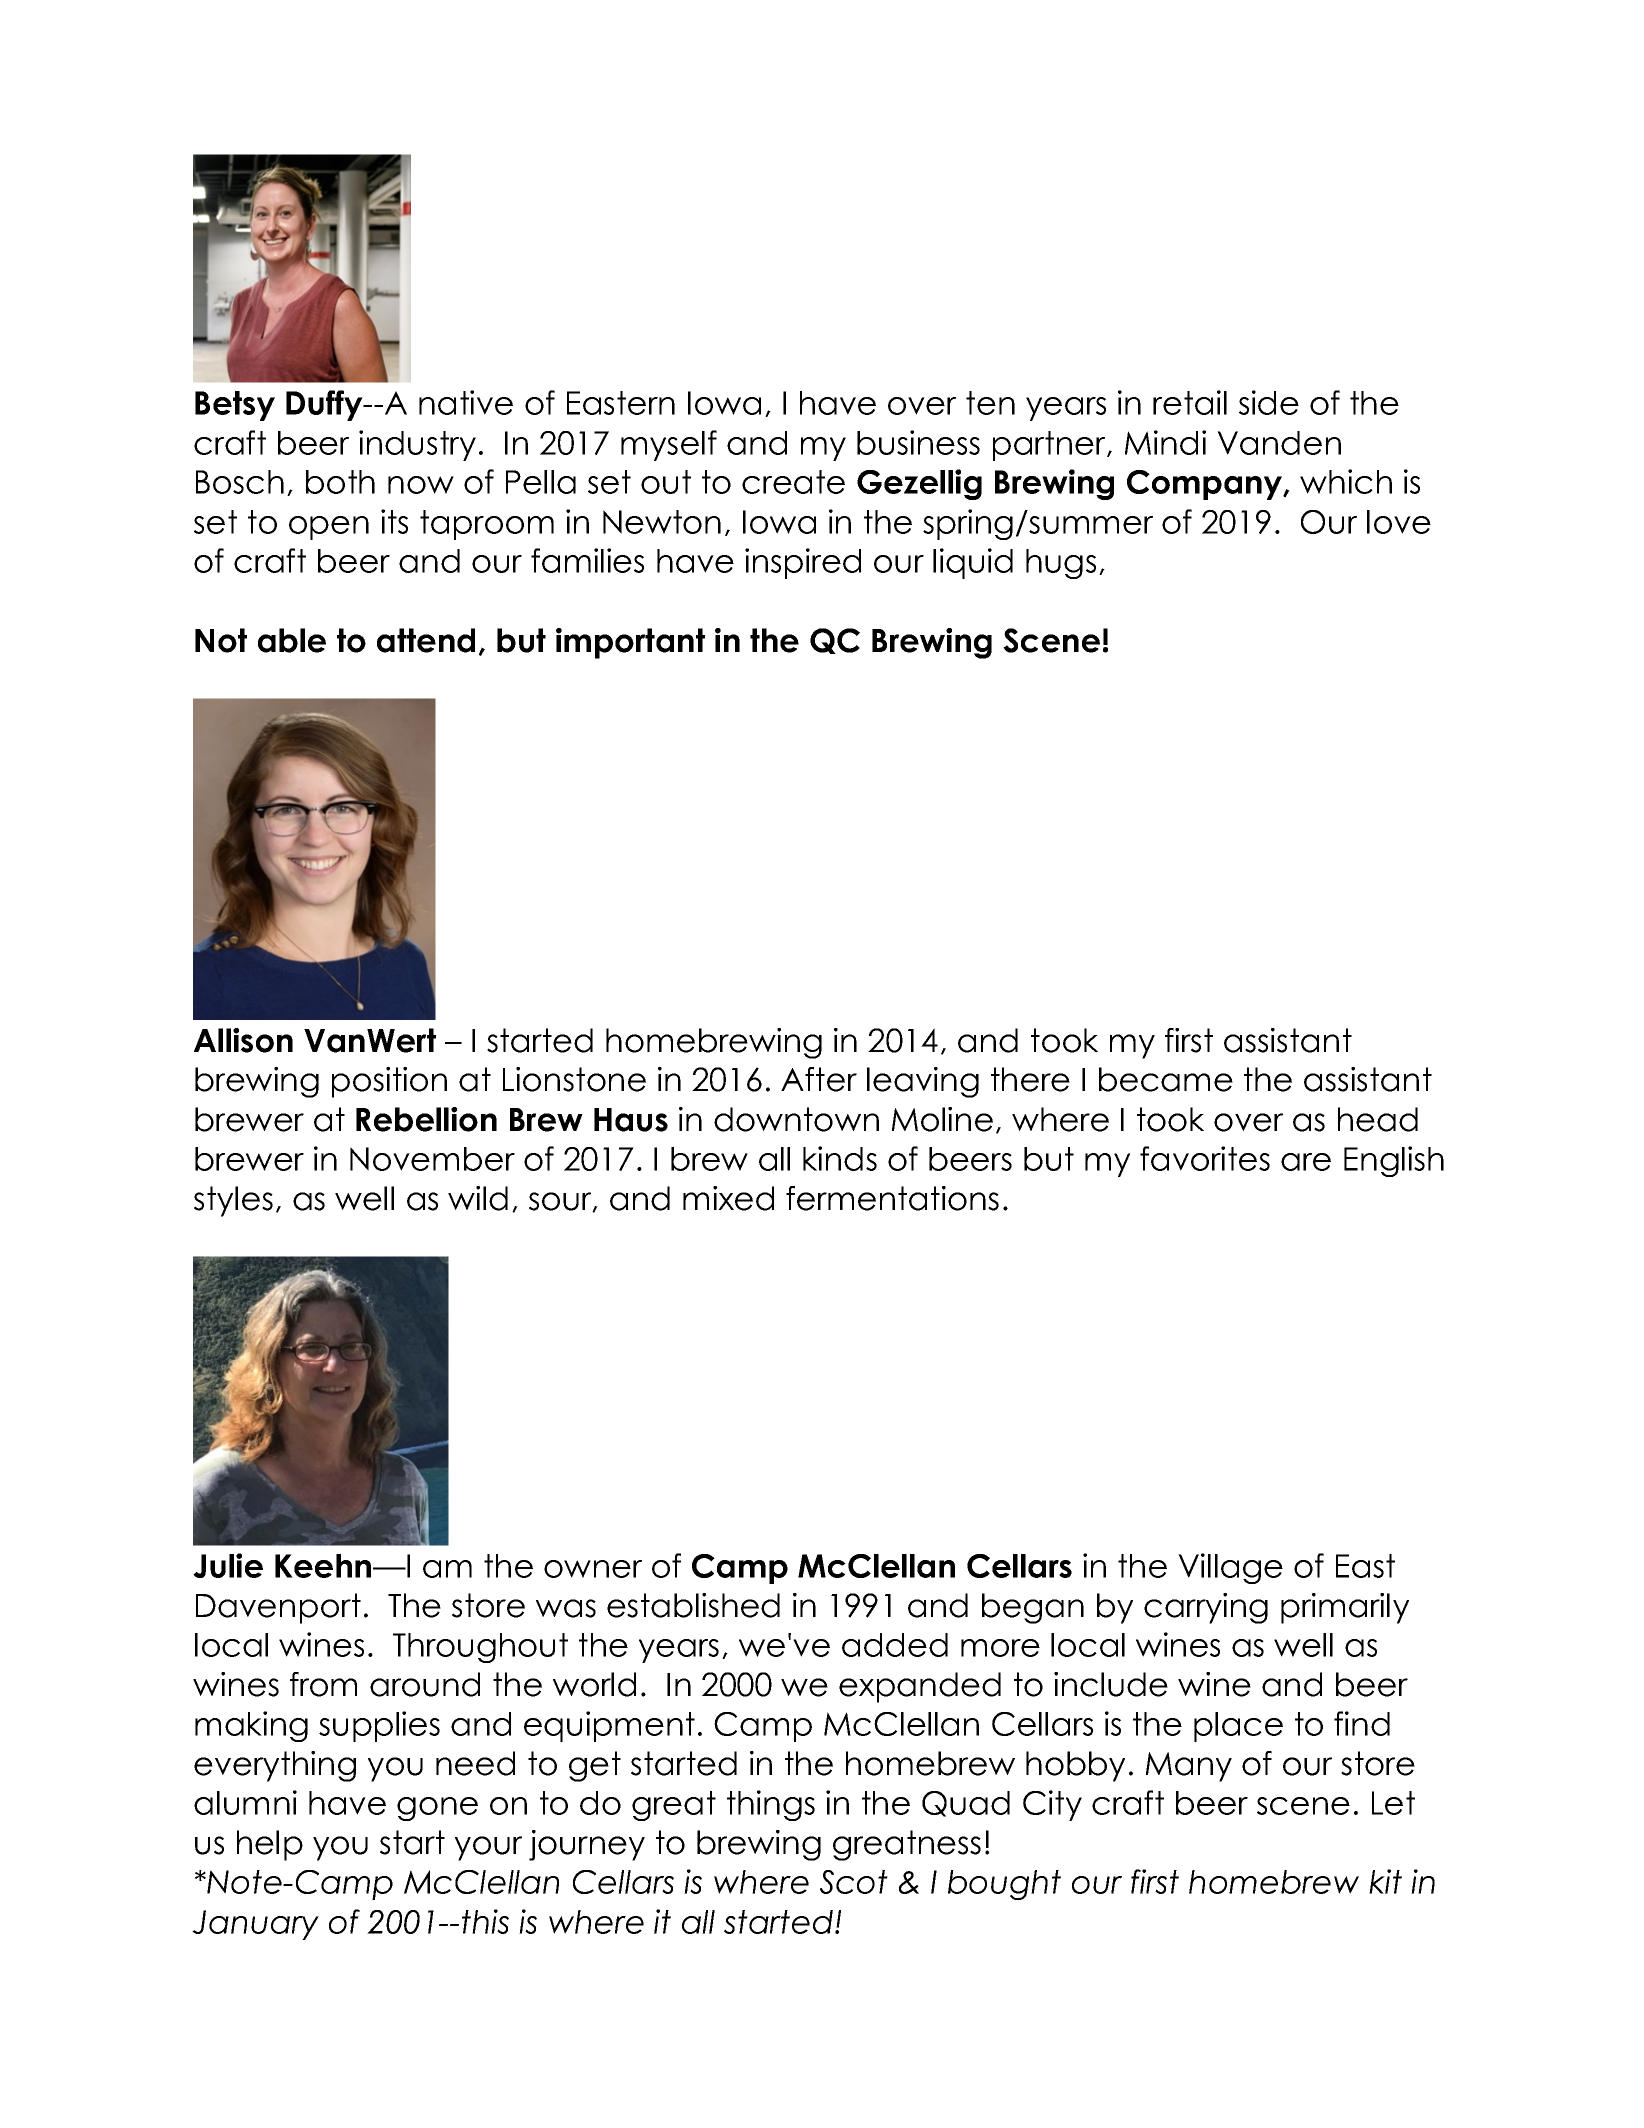 The height and width of the screenshot is (2128, 1644). What do you see at coordinates (270, 1845) in the screenshot?
I see `help` at bounding box center [270, 1845].
